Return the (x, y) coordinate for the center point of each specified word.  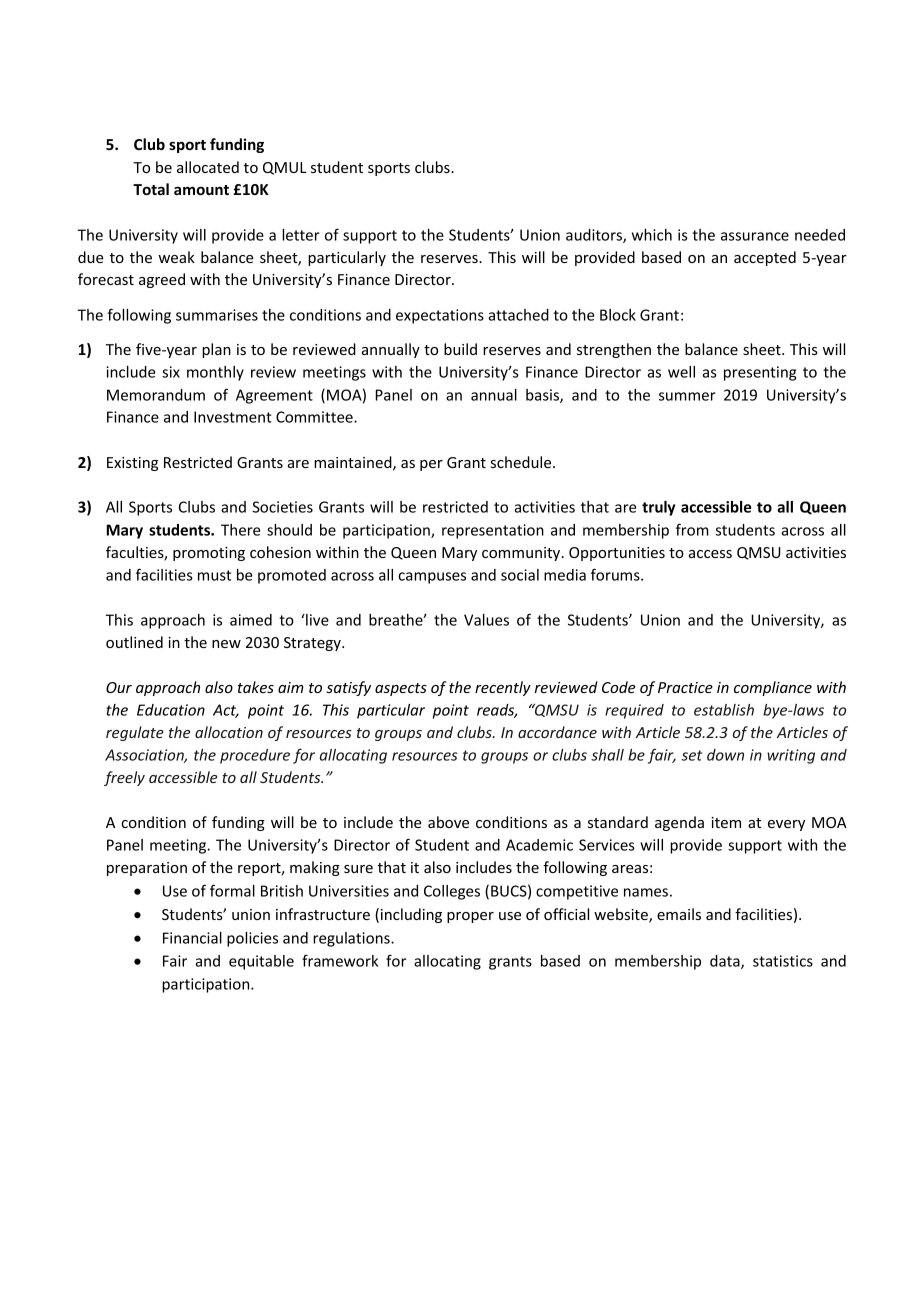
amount (201, 190)
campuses (432, 578)
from (692, 529)
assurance (755, 236)
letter (301, 235)
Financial (192, 938)
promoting (209, 554)
